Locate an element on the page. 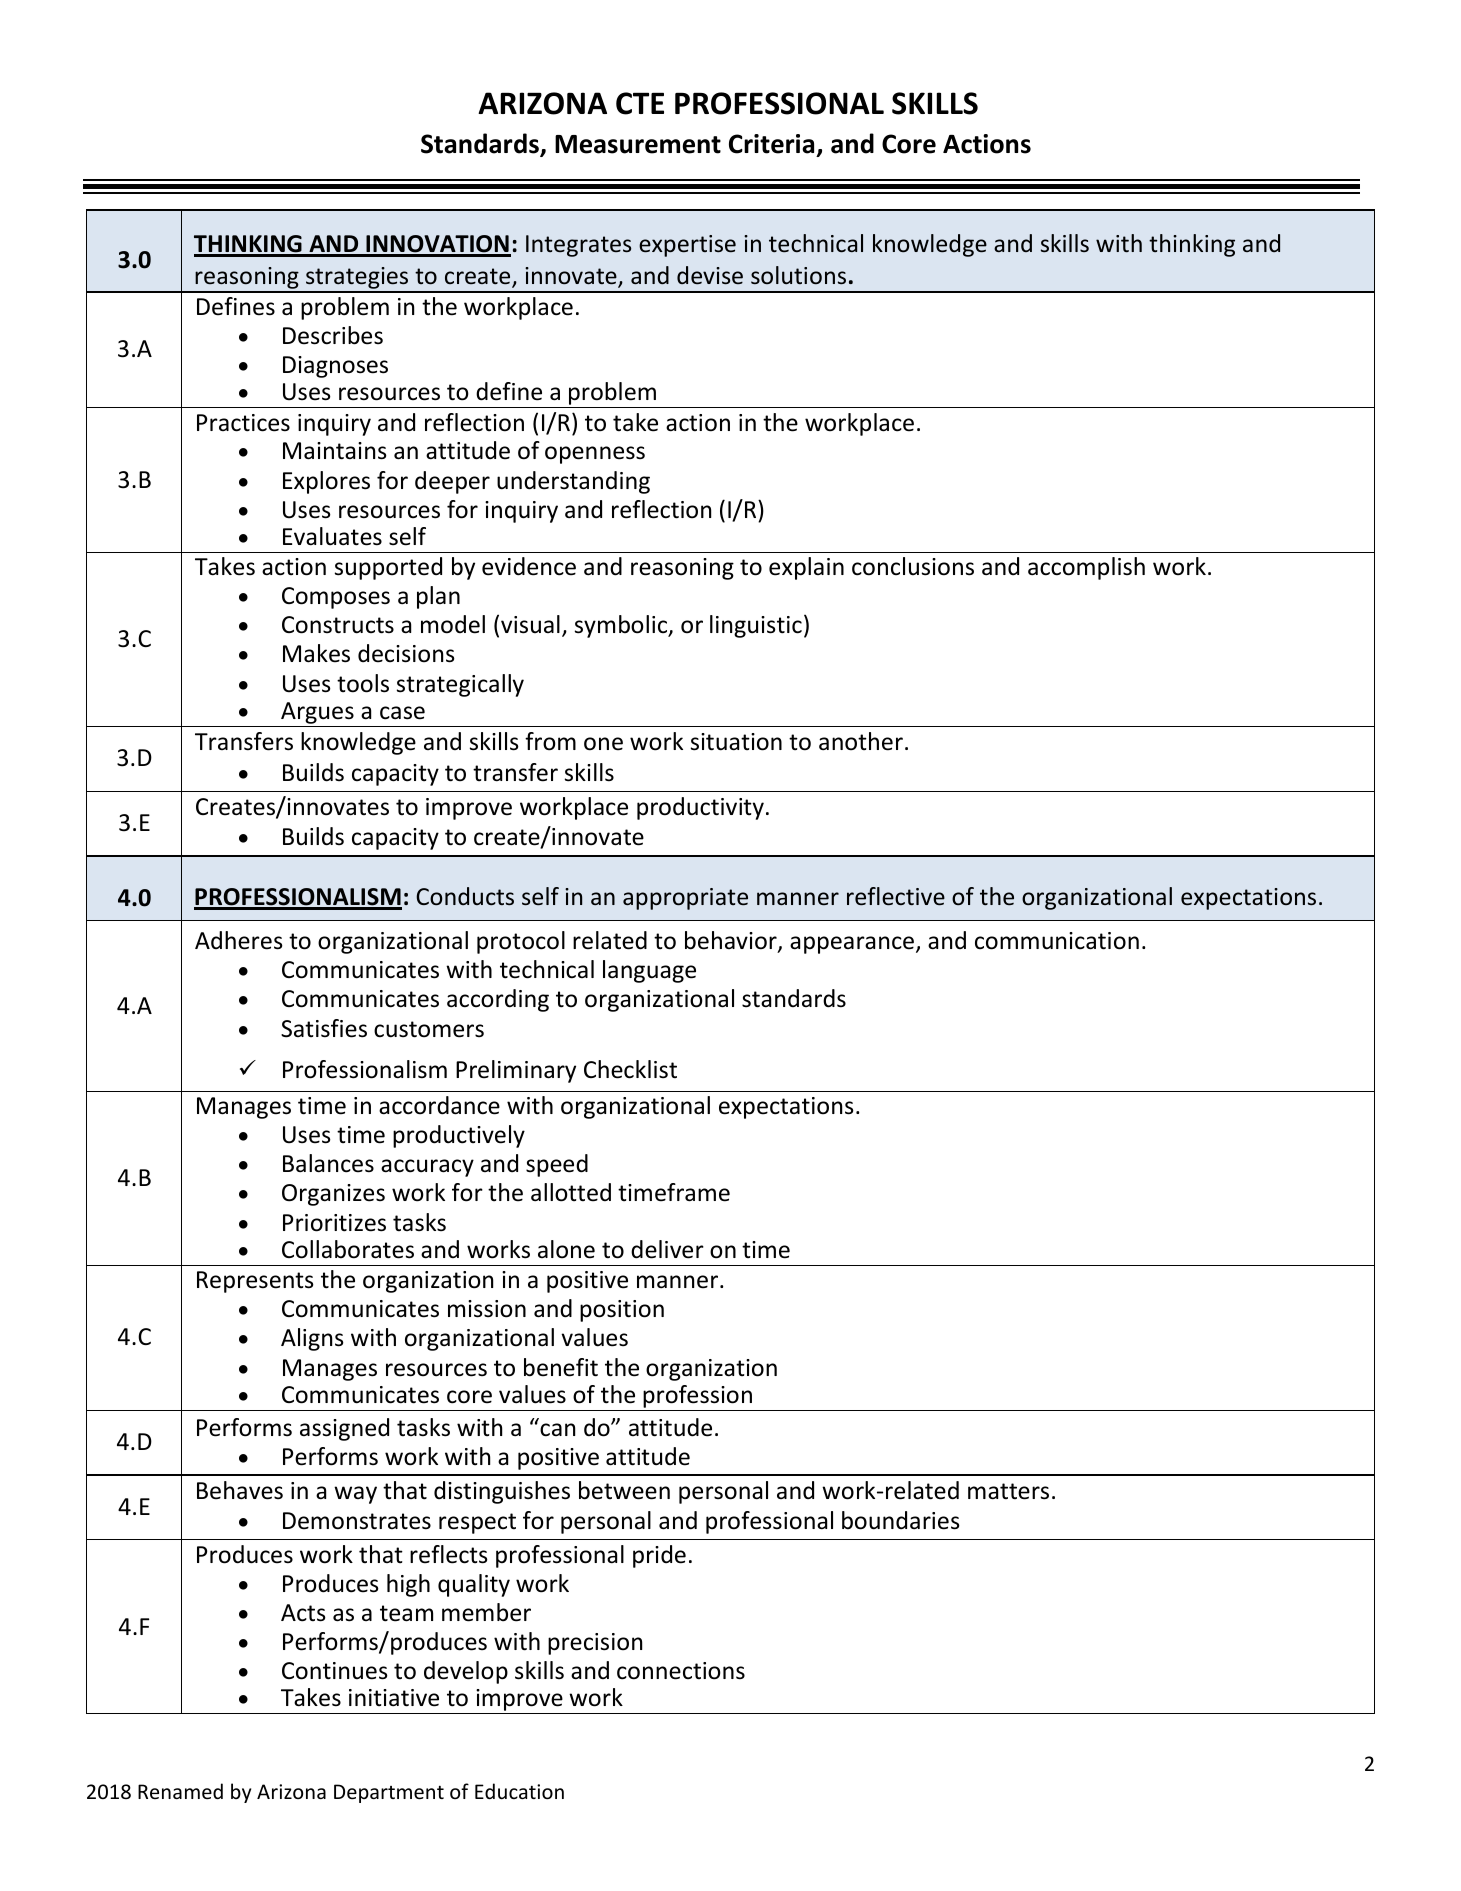  Evaluates is located at coordinates (332, 536).
